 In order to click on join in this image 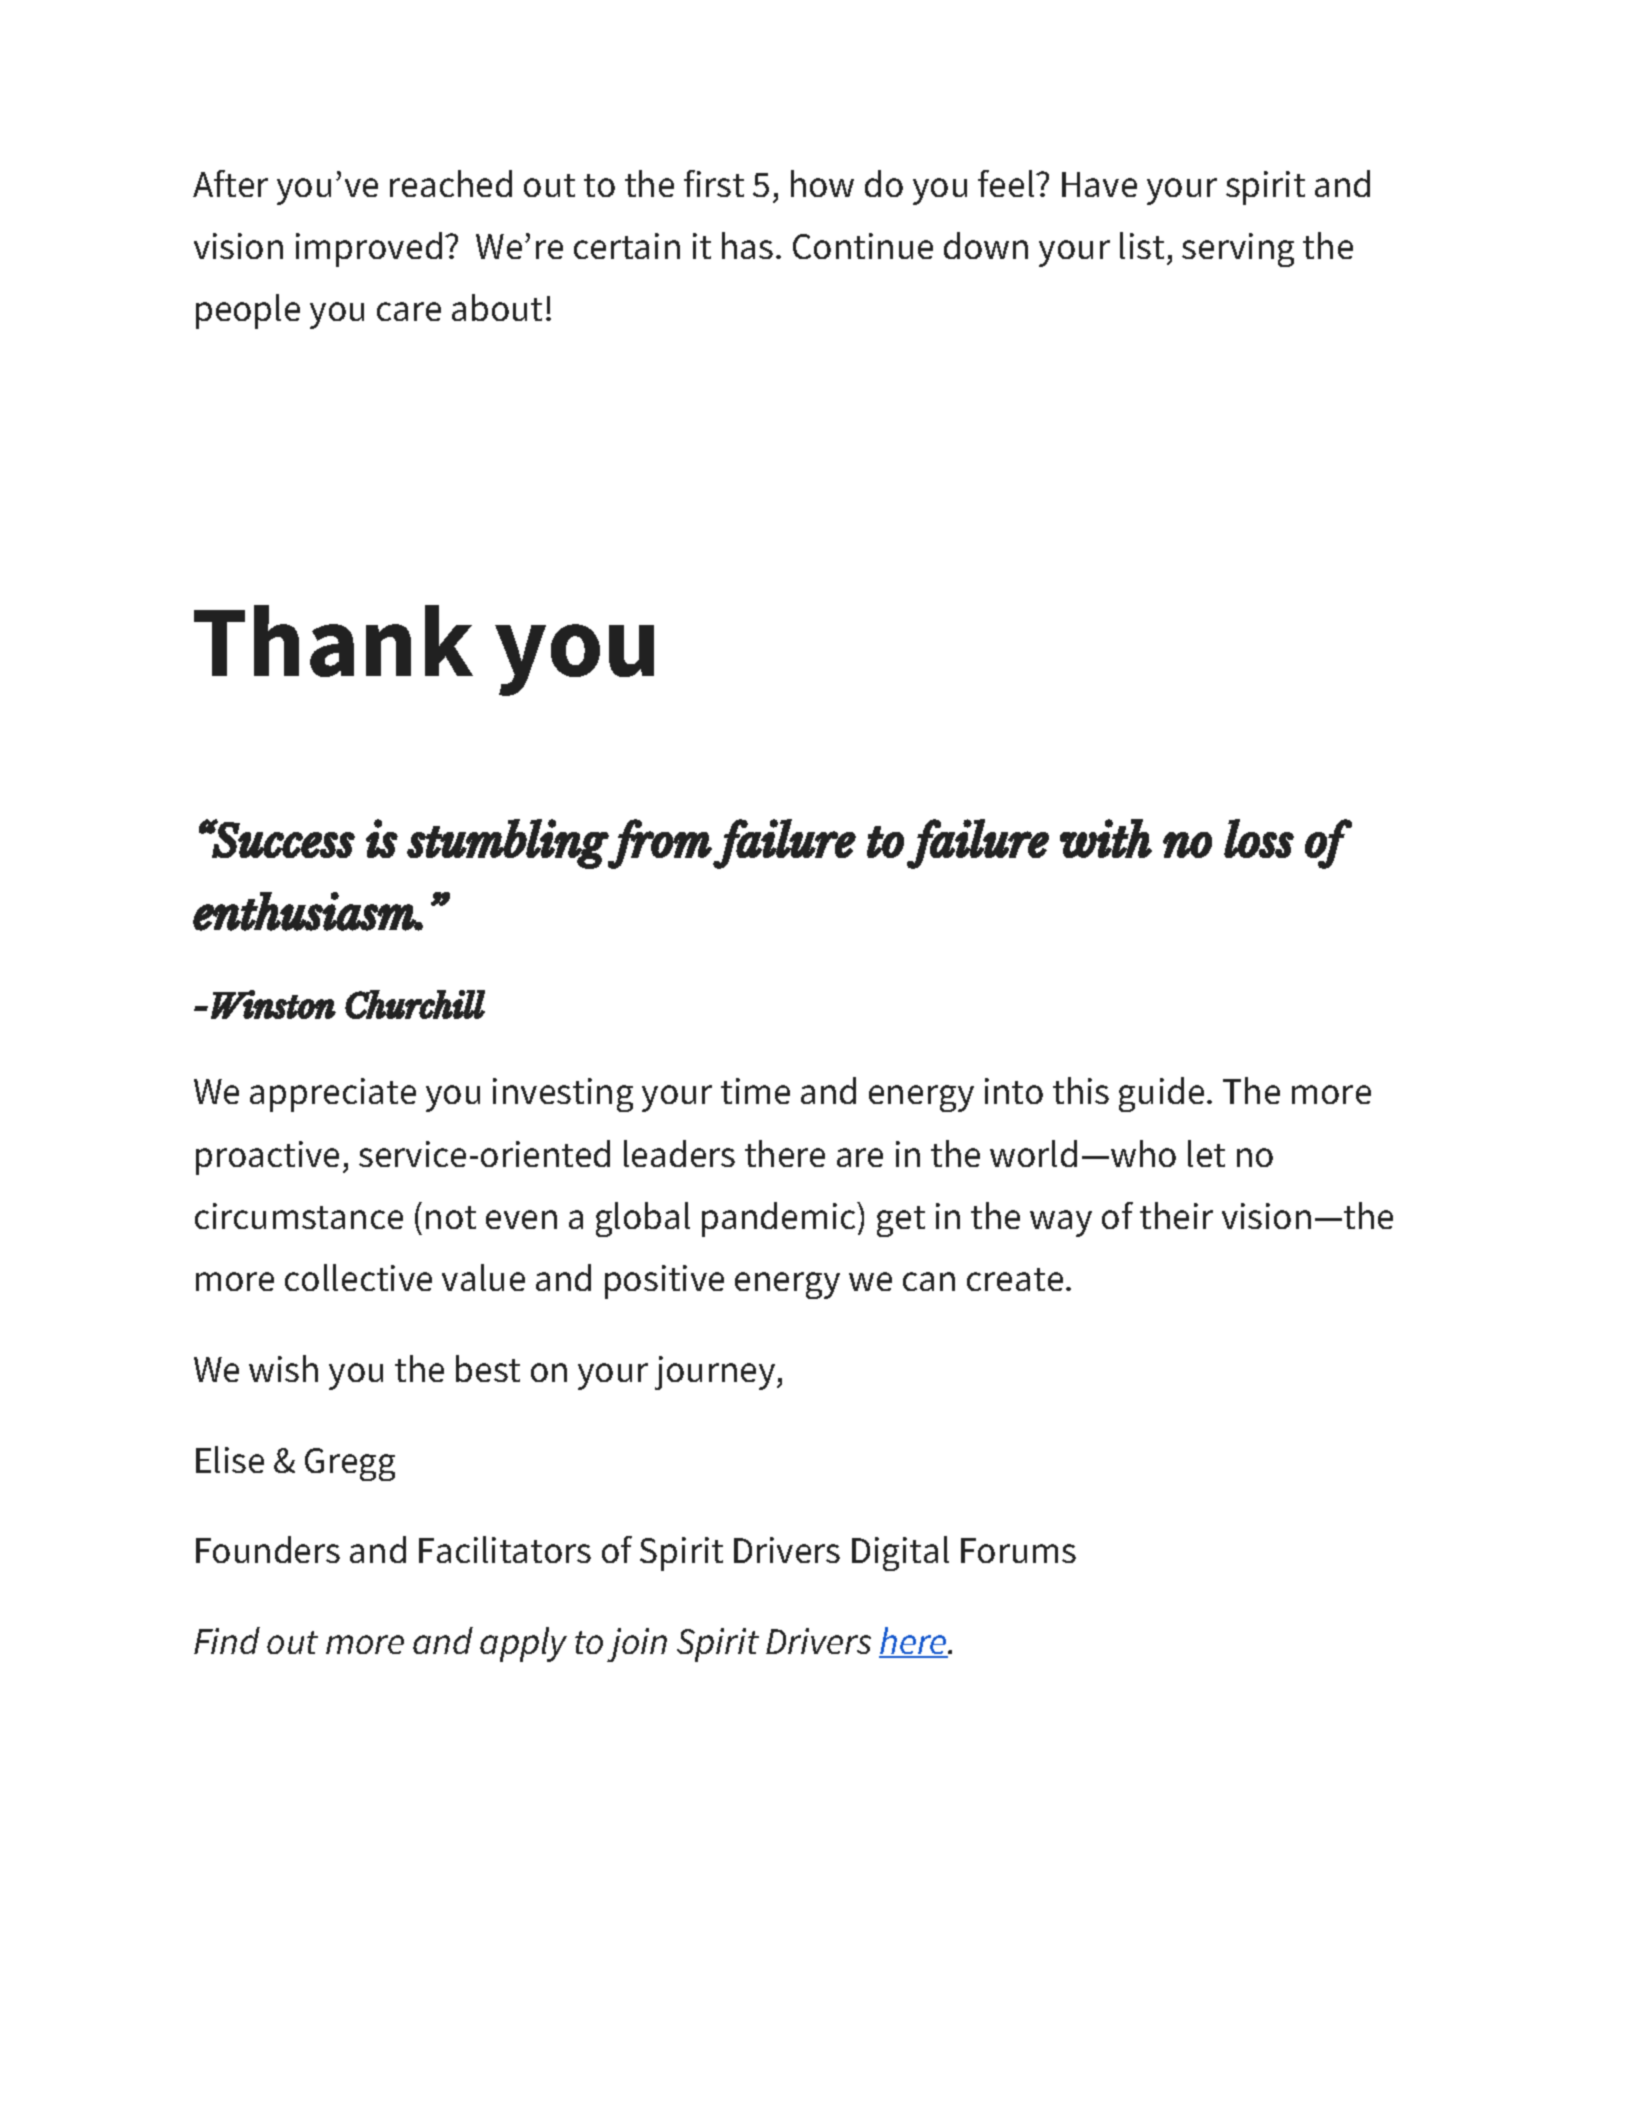, I will do `click(637, 1645)`.
